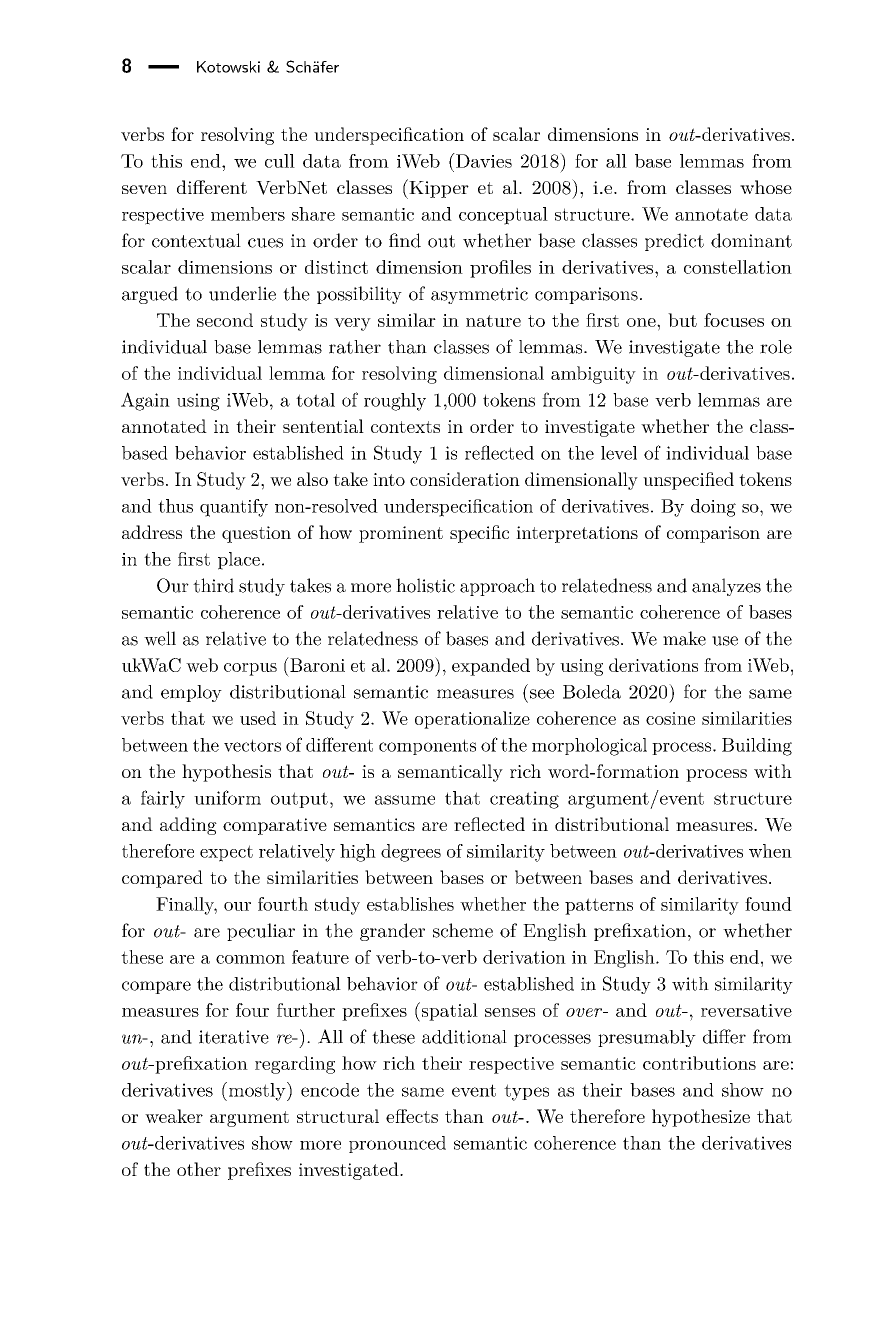 The width and height of the page is (896, 1331). What do you see at coordinates (684, 638) in the page?
I see `make` at bounding box center [684, 638].
